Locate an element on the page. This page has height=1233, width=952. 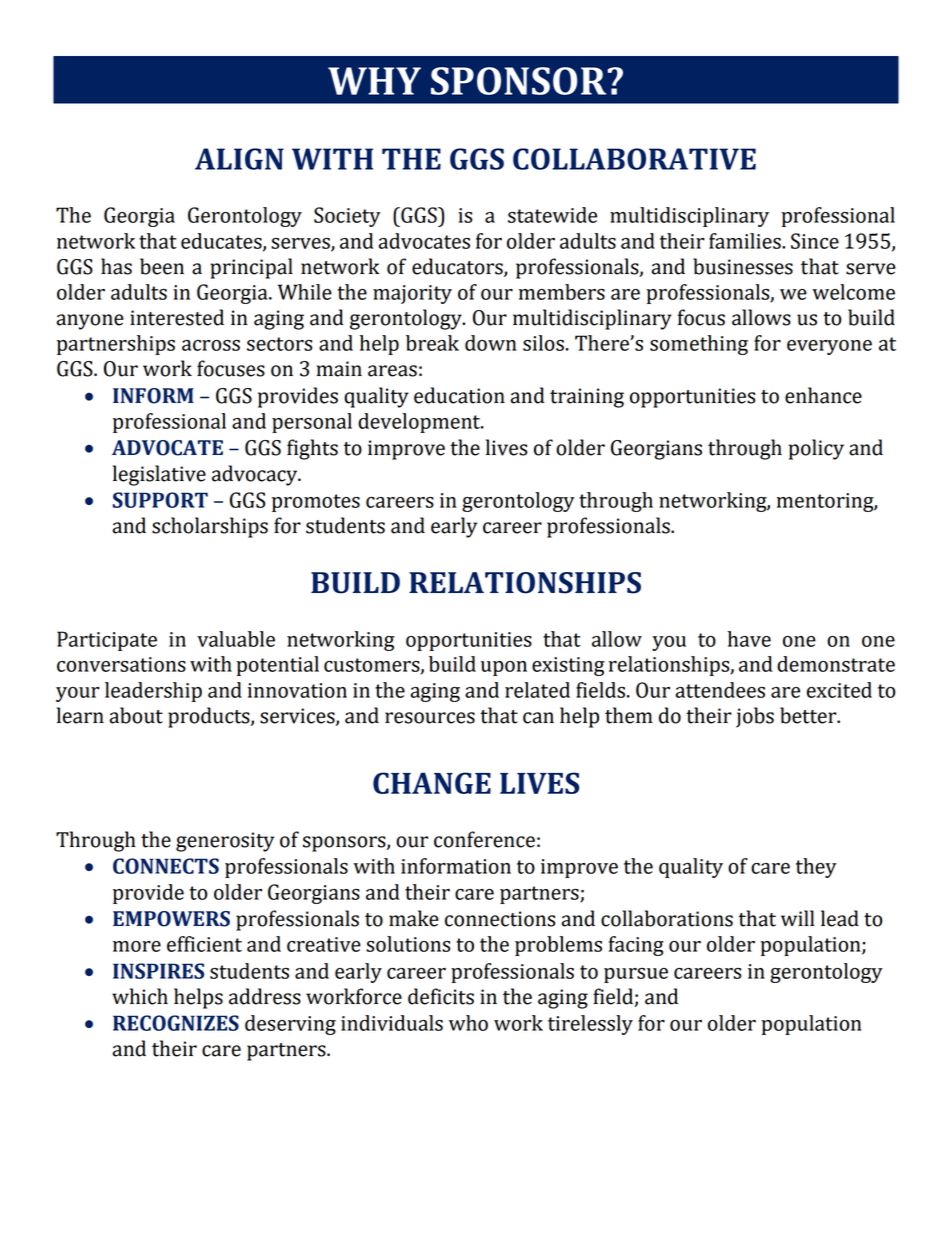
COLLABORATIVE is located at coordinates (634, 159).
